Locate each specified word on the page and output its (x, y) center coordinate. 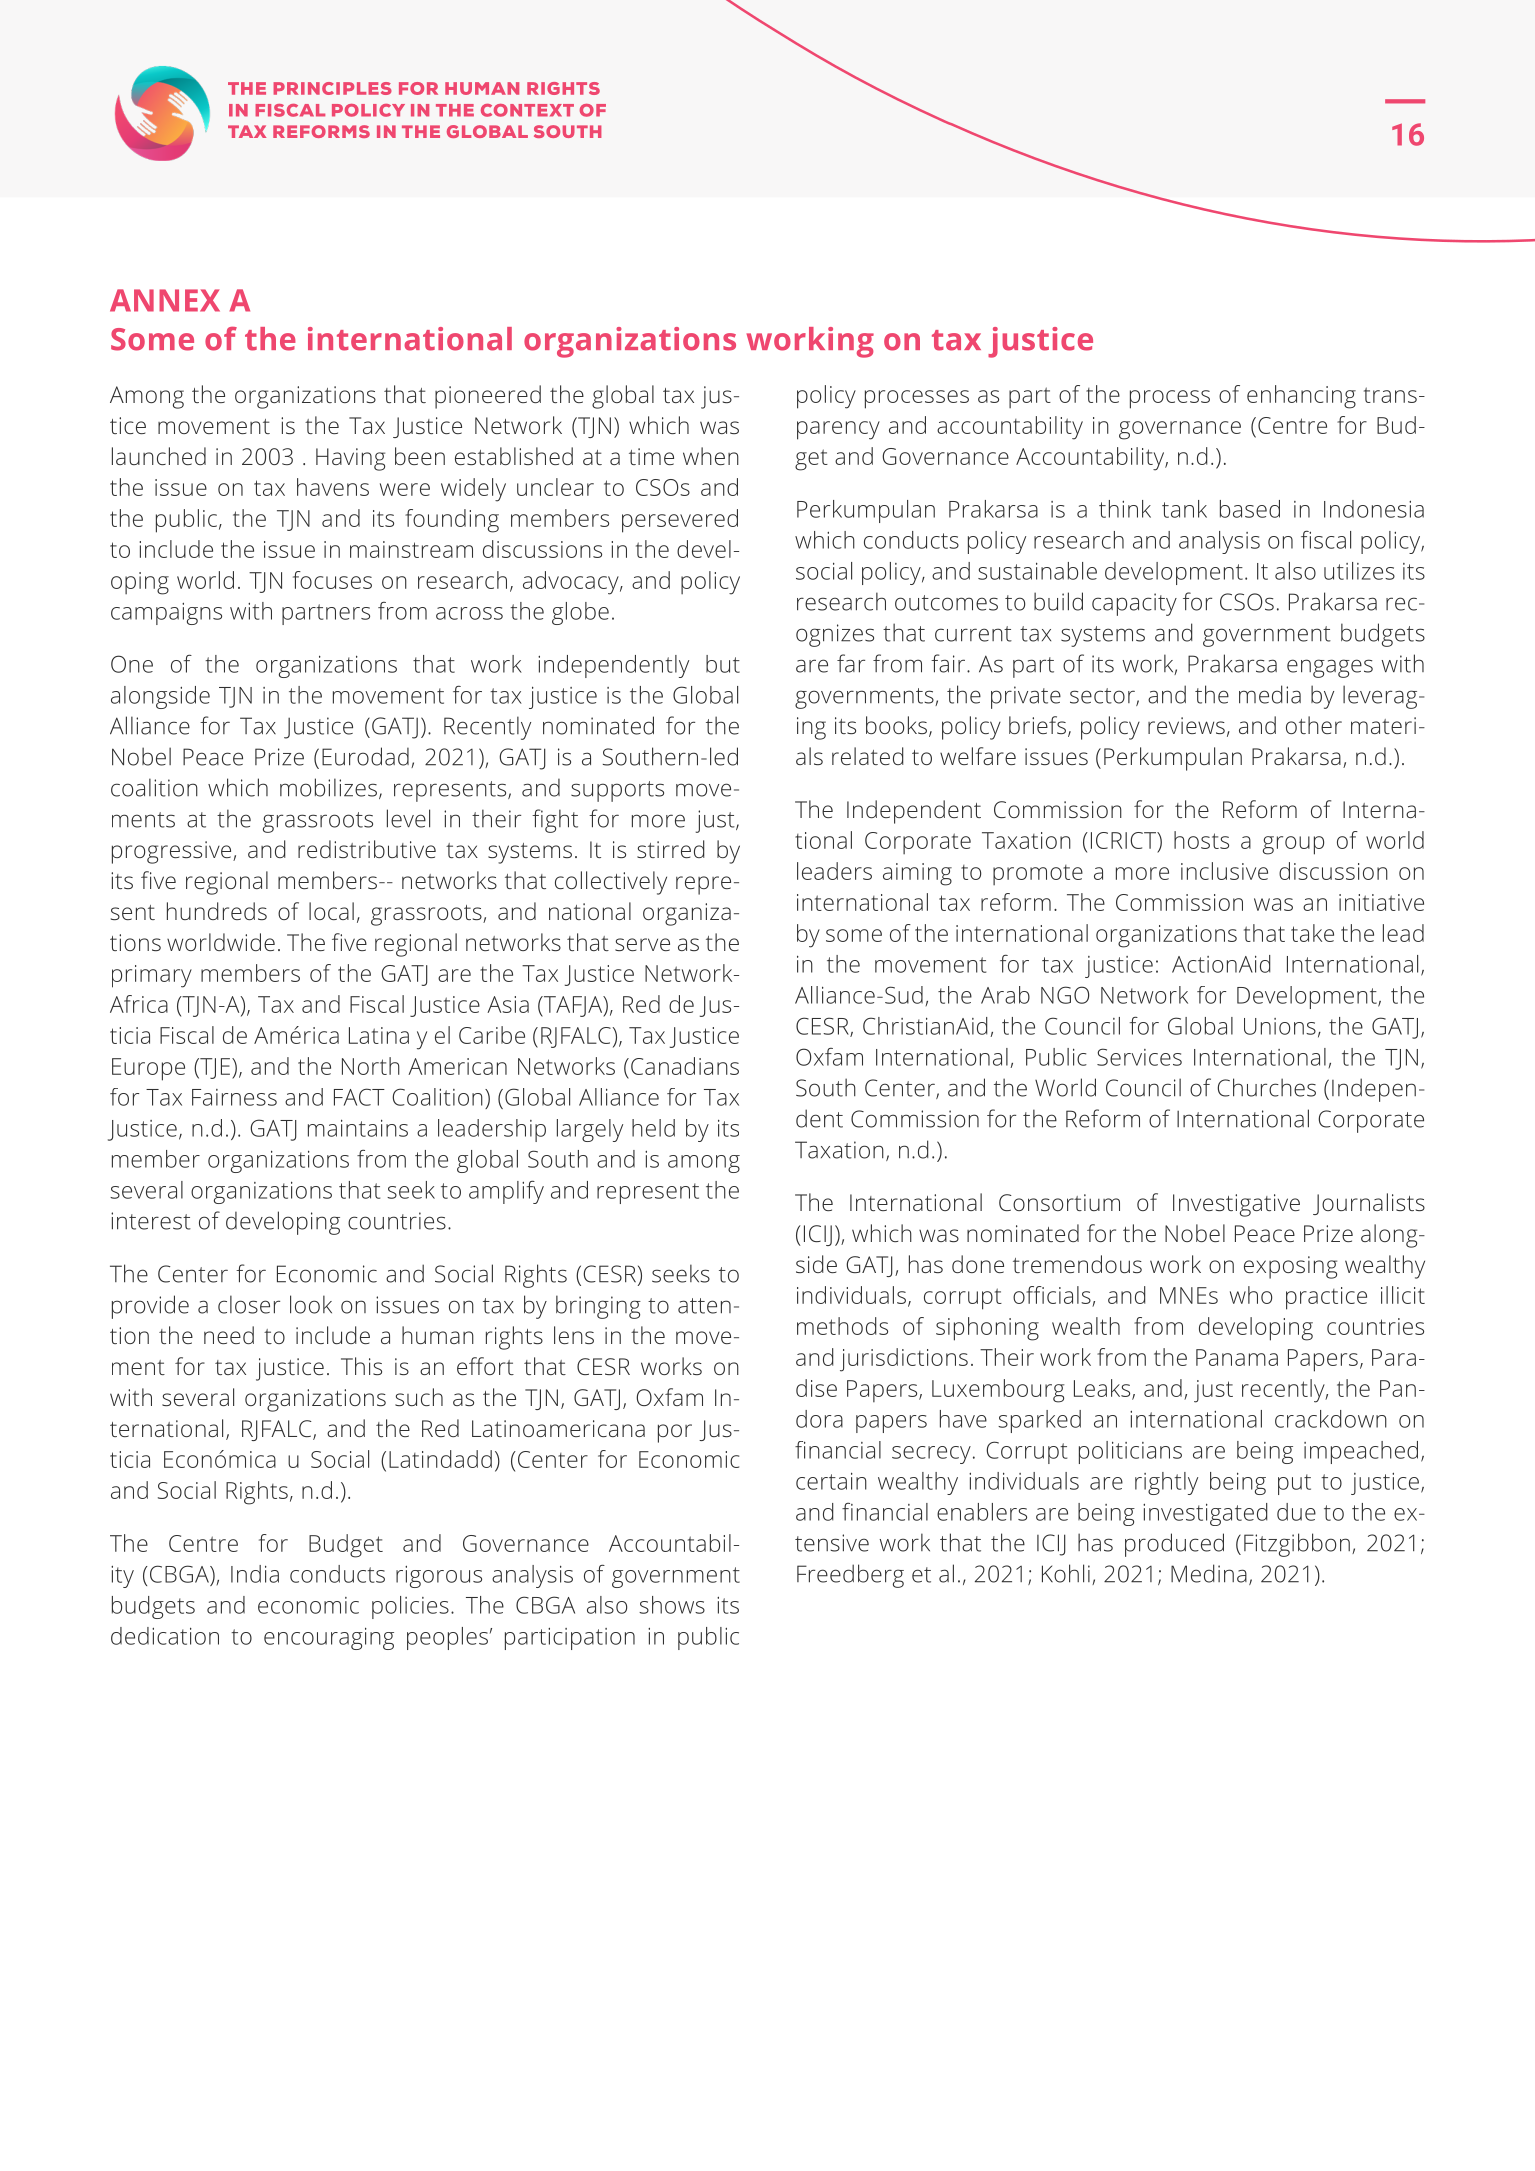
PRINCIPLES (332, 88)
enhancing (1301, 397)
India (255, 1574)
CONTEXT (527, 110)
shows (672, 1605)
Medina (1209, 1573)
